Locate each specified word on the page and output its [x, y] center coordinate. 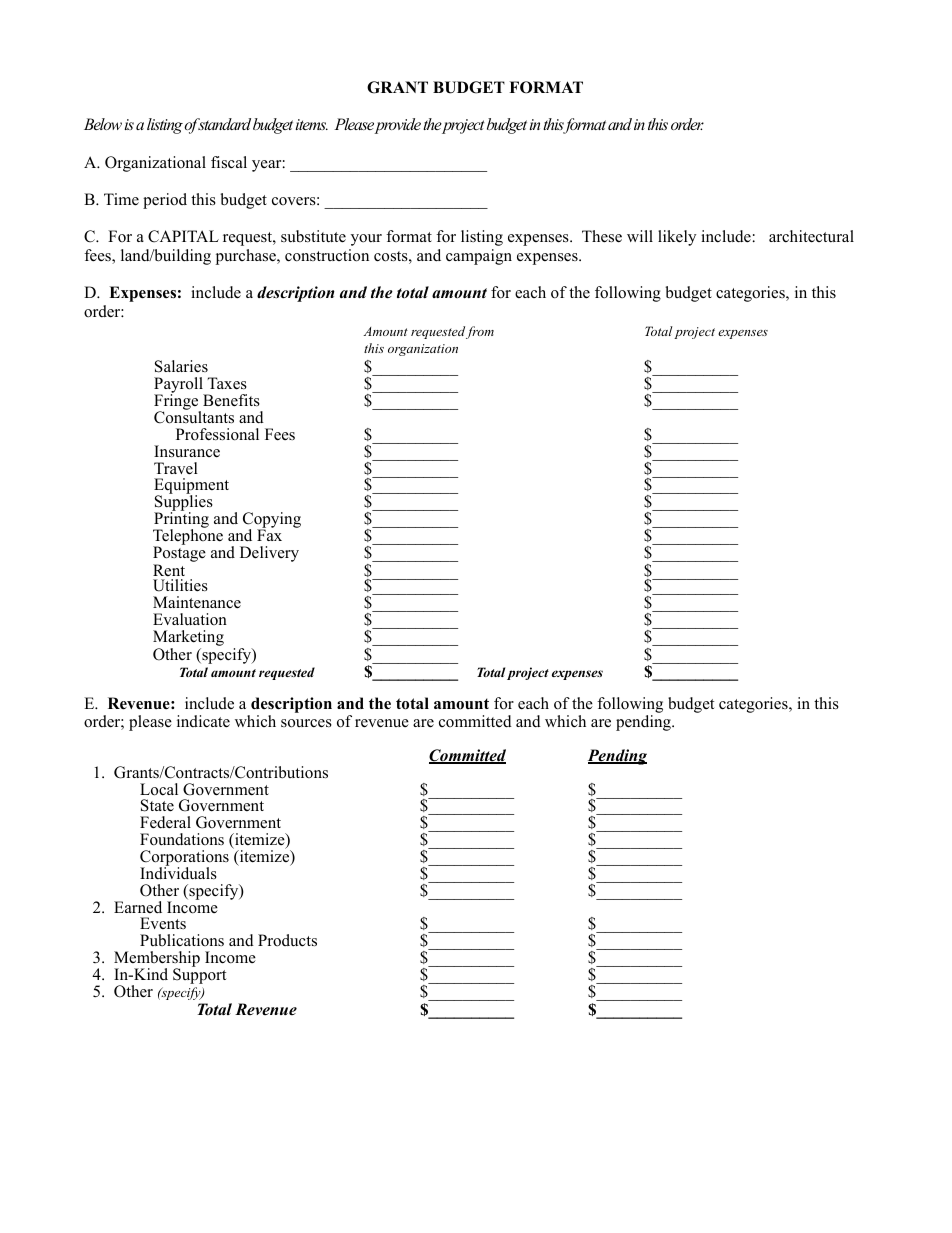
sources [306, 723]
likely [677, 238]
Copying [272, 521]
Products [287, 940]
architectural [811, 236]
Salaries [181, 366]
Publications [182, 940]
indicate [203, 721]
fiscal [229, 162]
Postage [179, 555]
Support [199, 976]
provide [397, 126]
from [480, 332]
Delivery [269, 554]
